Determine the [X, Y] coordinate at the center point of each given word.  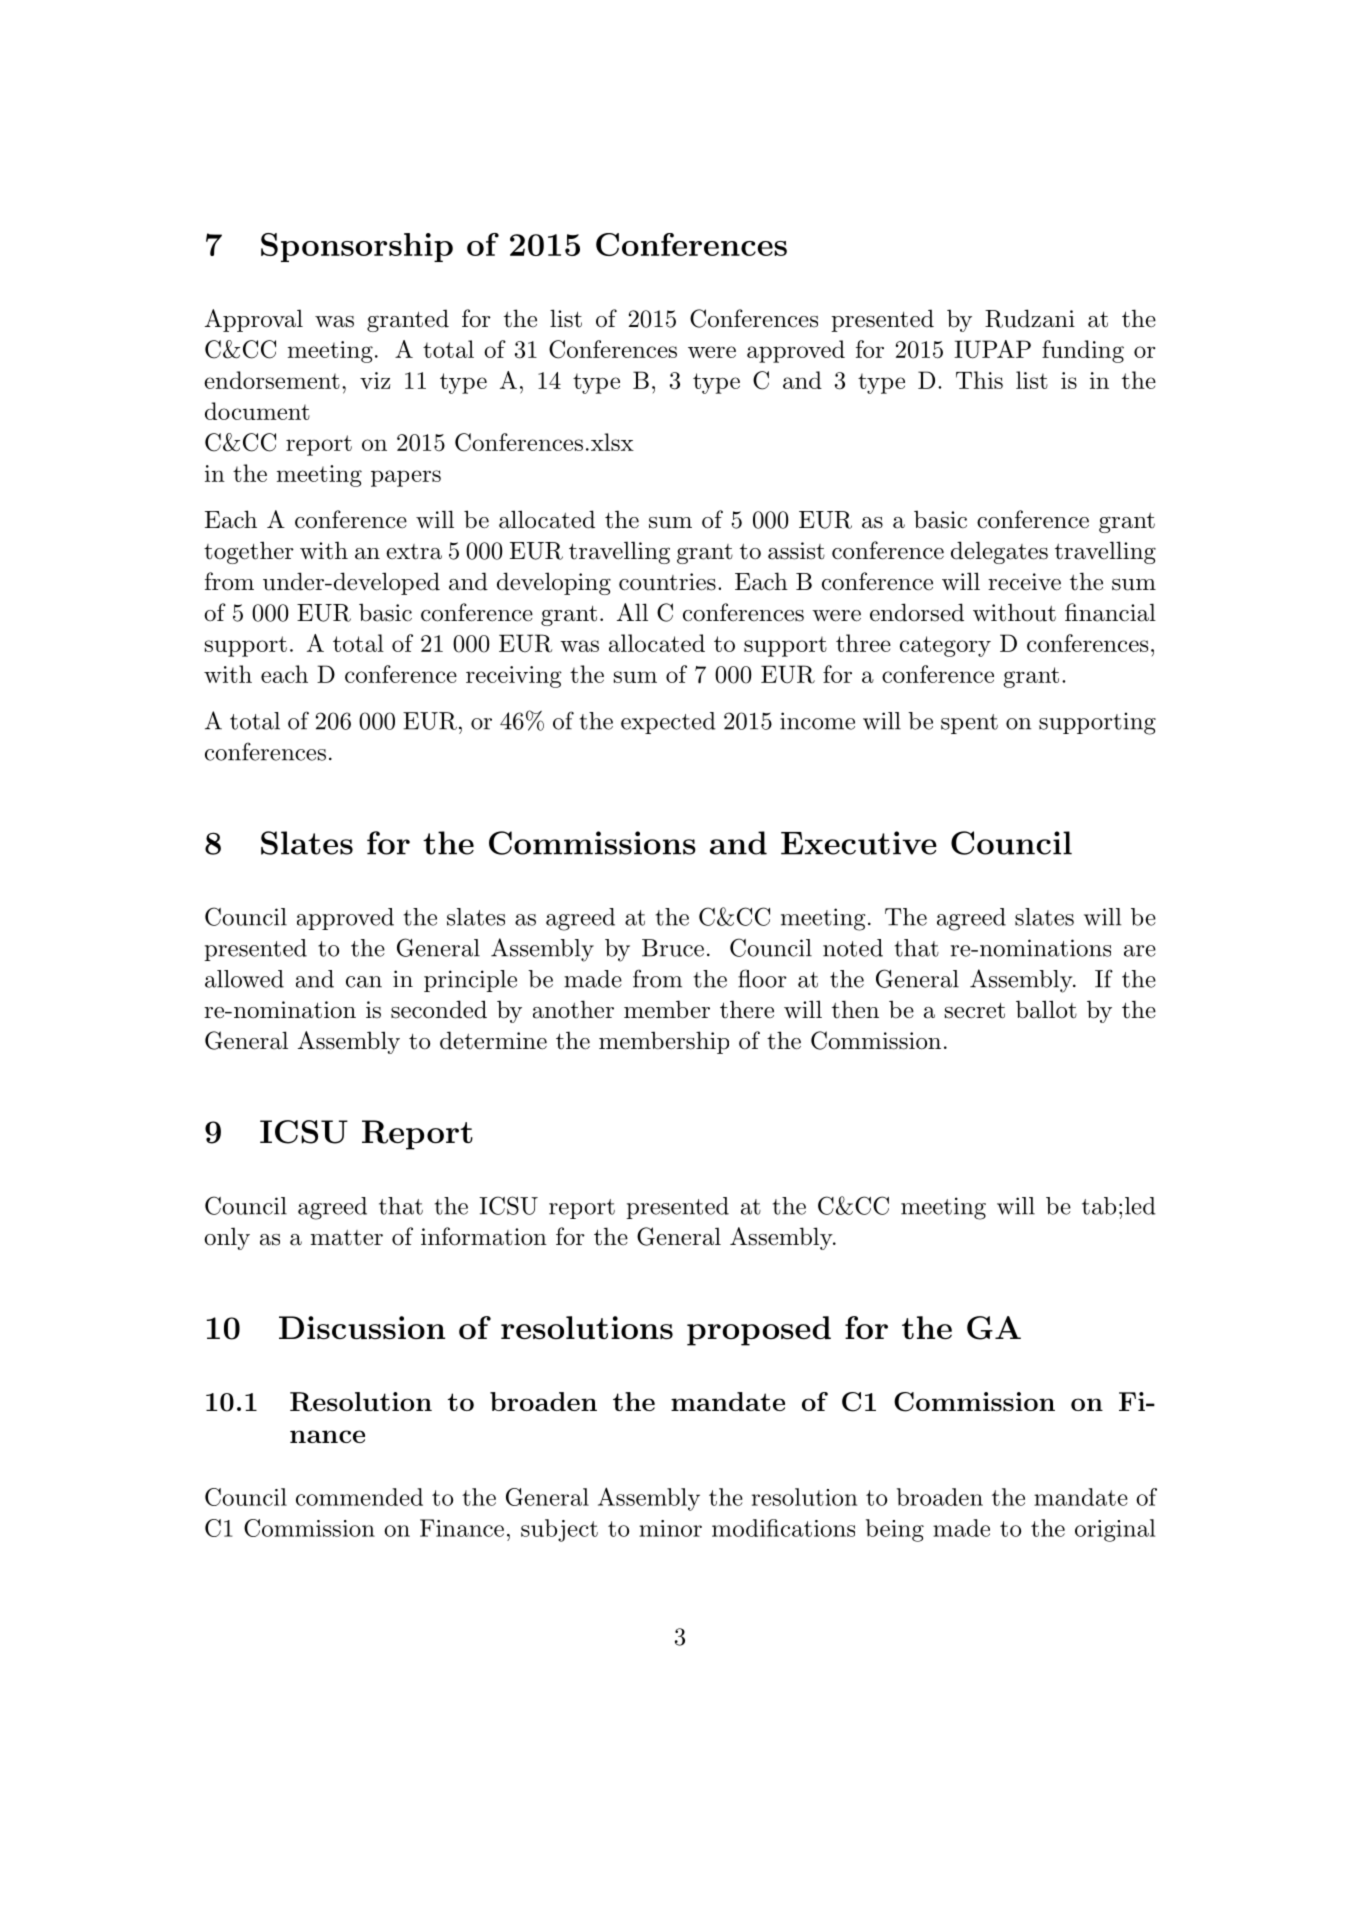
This [979, 380]
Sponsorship [357, 247]
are [1140, 951]
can [364, 982]
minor [670, 1528]
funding [1083, 351]
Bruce [673, 948]
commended [359, 1497]
